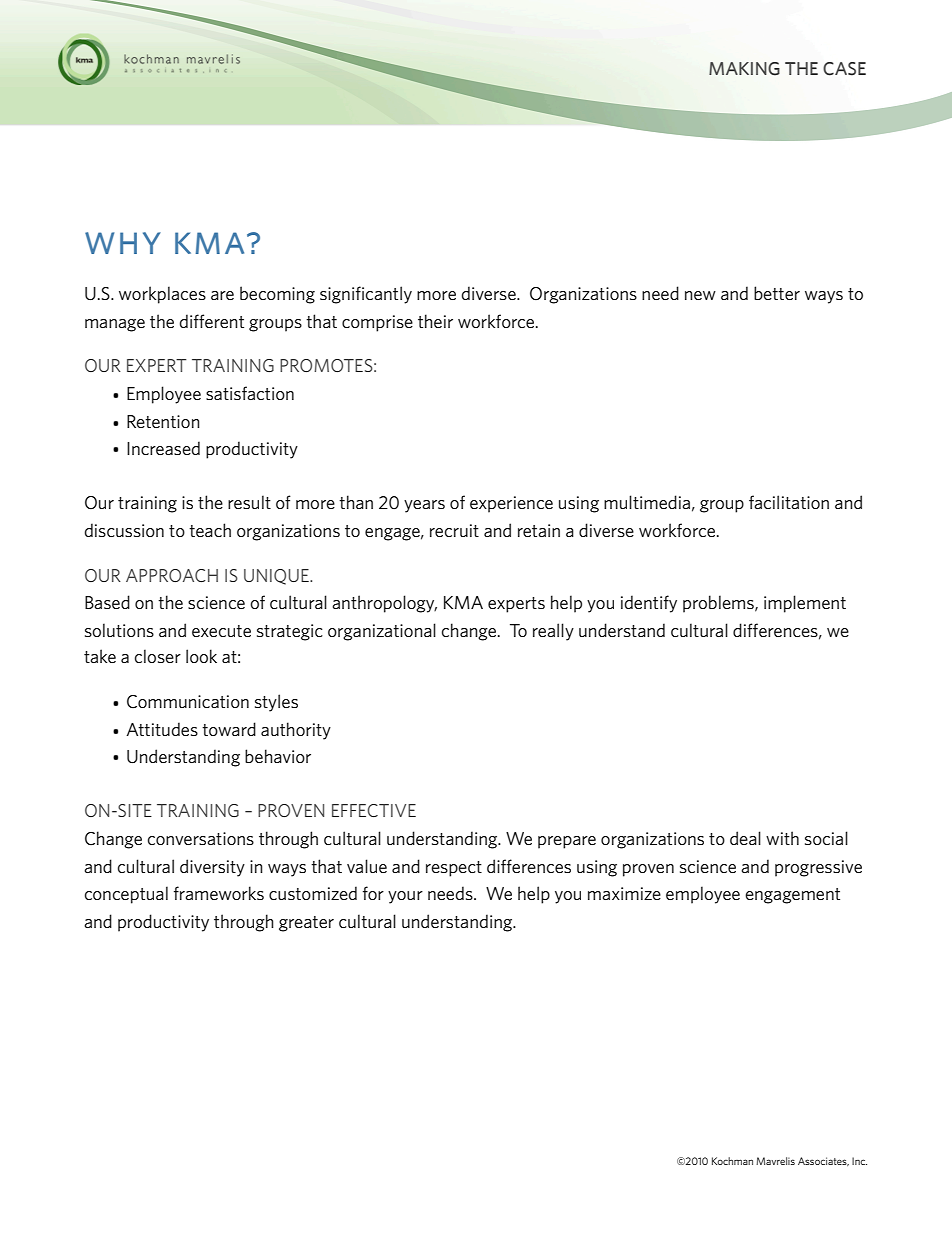 The width and height of the screenshot is (952, 1233). What do you see at coordinates (511, 504) in the screenshot?
I see `experience` at bounding box center [511, 504].
